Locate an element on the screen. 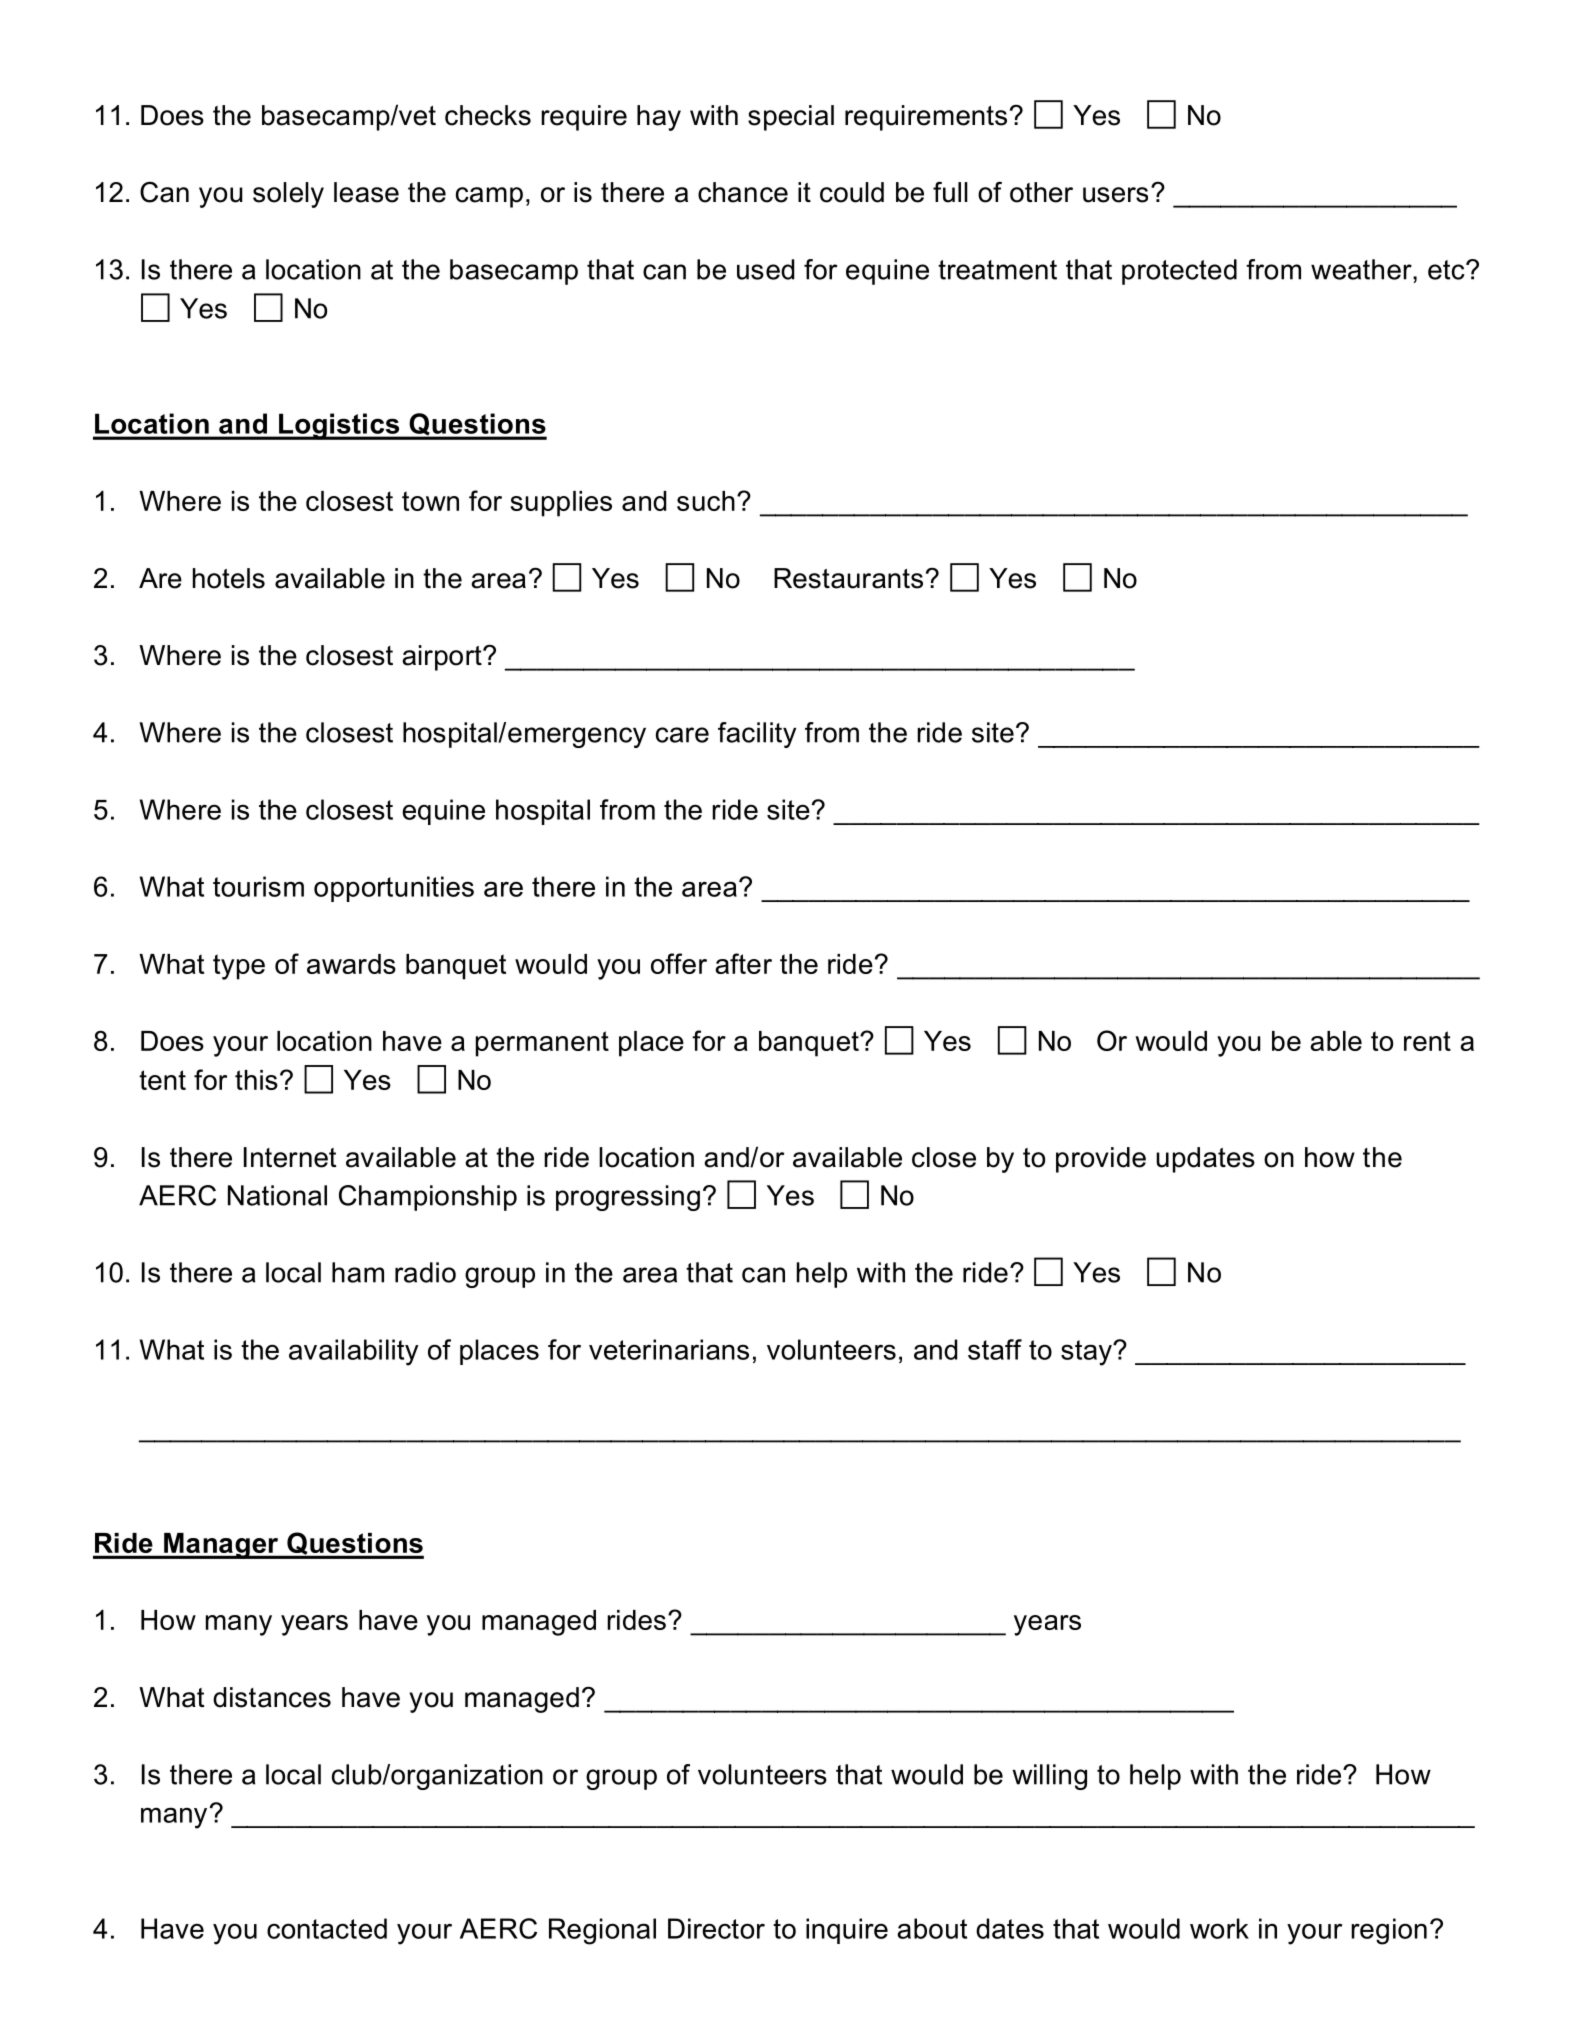  could is located at coordinates (852, 192).
